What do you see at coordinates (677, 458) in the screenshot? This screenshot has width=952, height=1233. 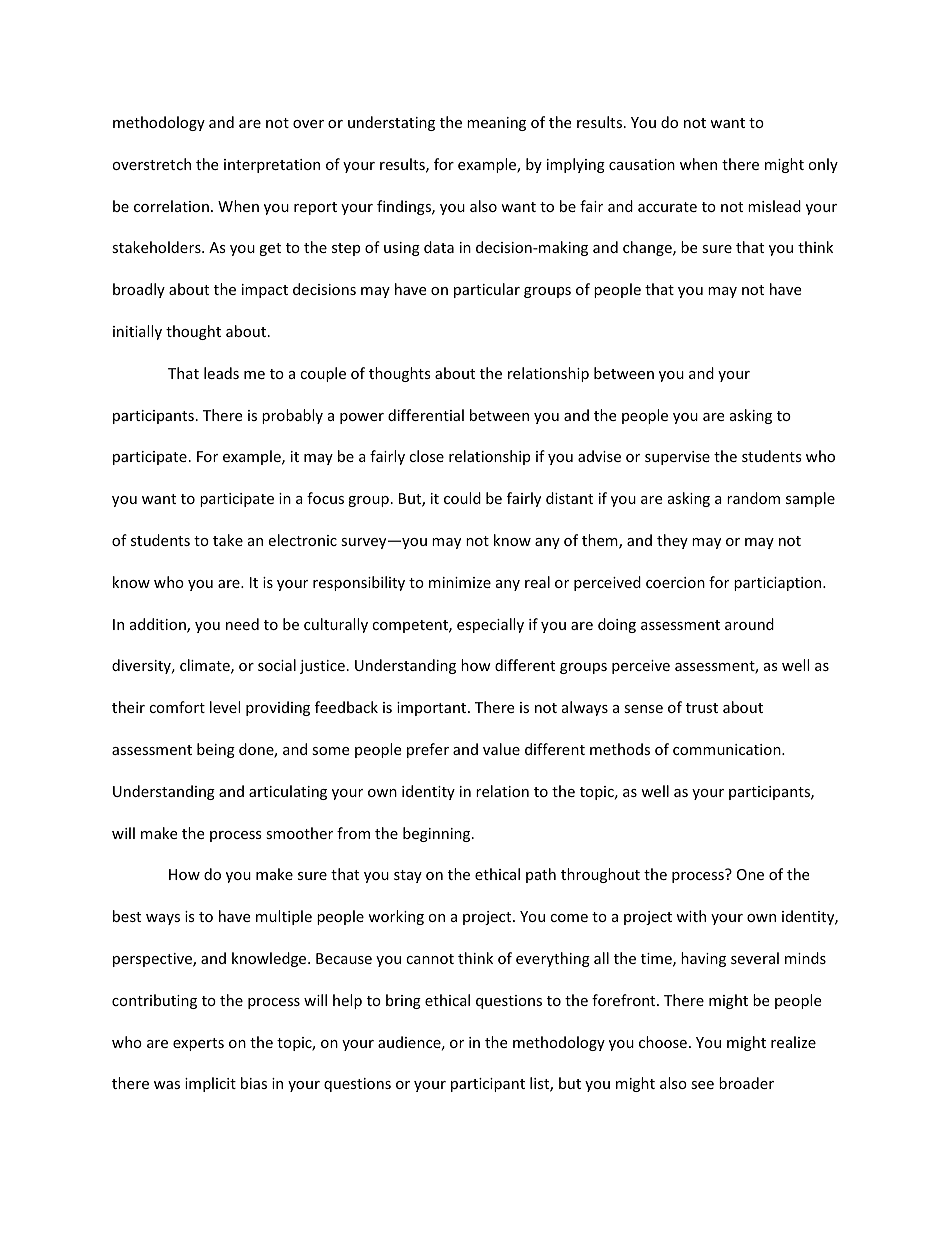 I see `supervise` at bounding box center [677, 458].
